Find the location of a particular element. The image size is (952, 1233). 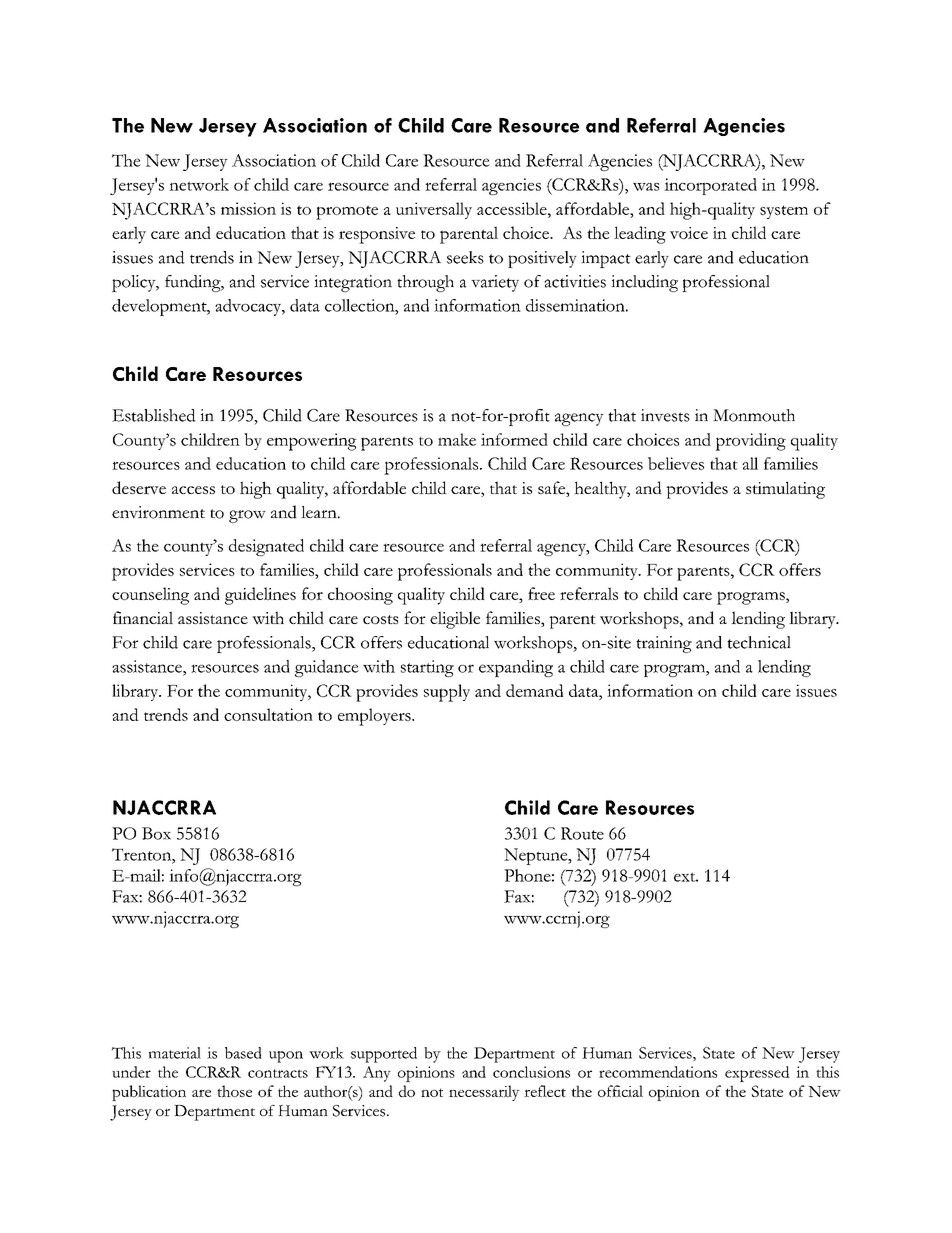

universally is located at coordinates (434, 210).
